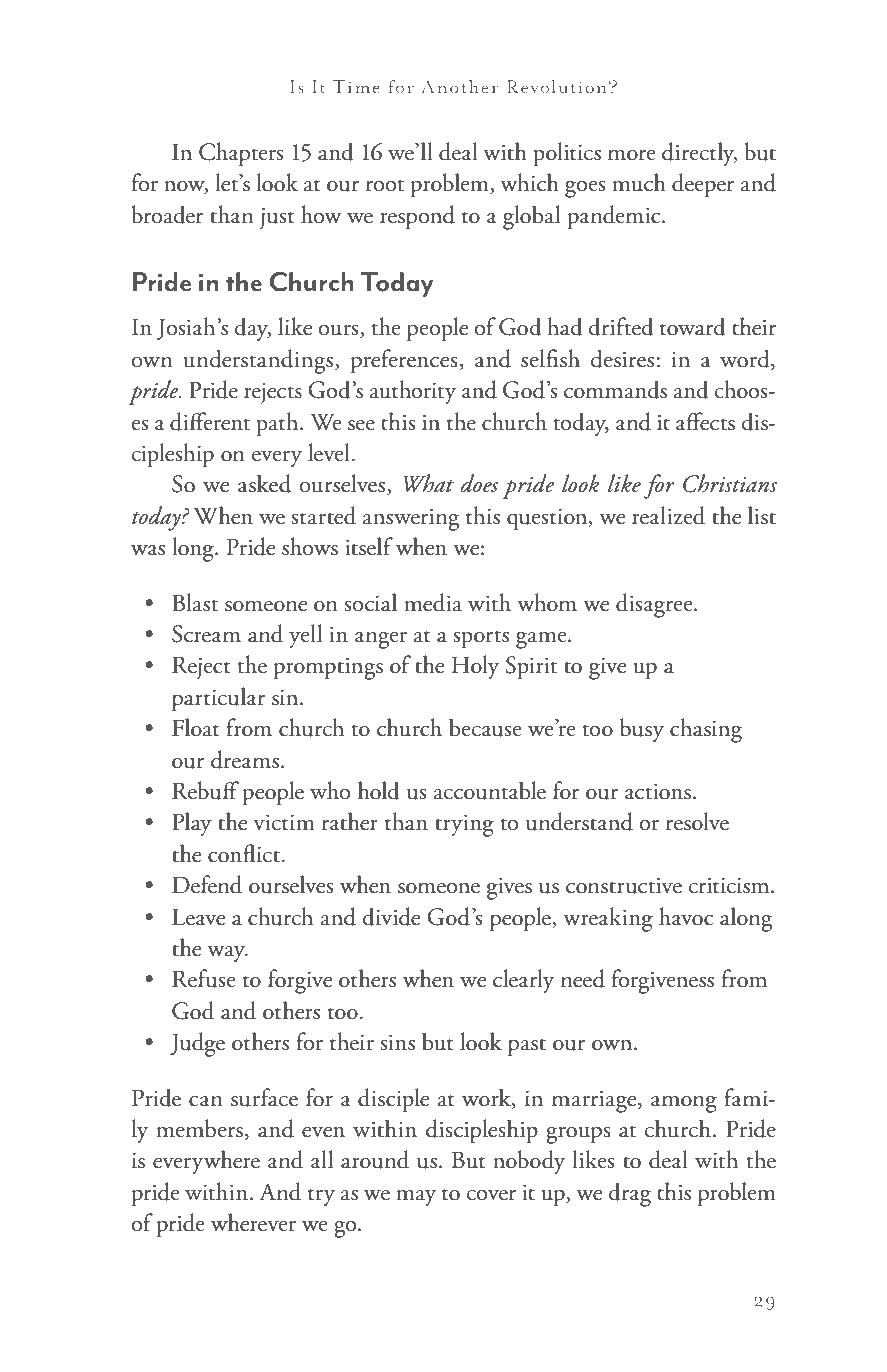  I want to click on Scream, so click(206, 634).
